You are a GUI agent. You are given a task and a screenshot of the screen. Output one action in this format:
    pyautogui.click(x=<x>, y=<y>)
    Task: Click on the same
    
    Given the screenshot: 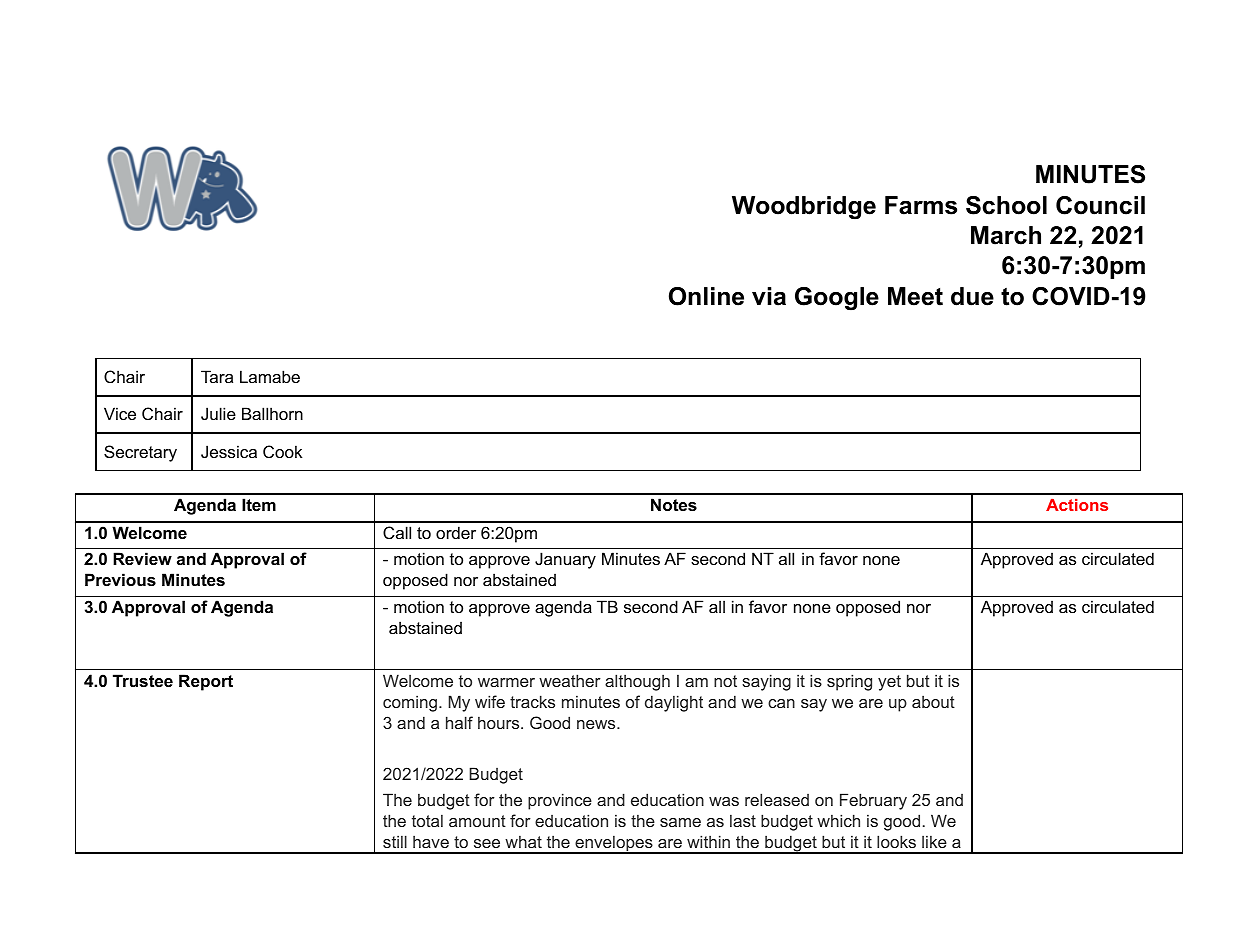 What is the action you would take?
    pyautogui.click(x=680, y=822)
